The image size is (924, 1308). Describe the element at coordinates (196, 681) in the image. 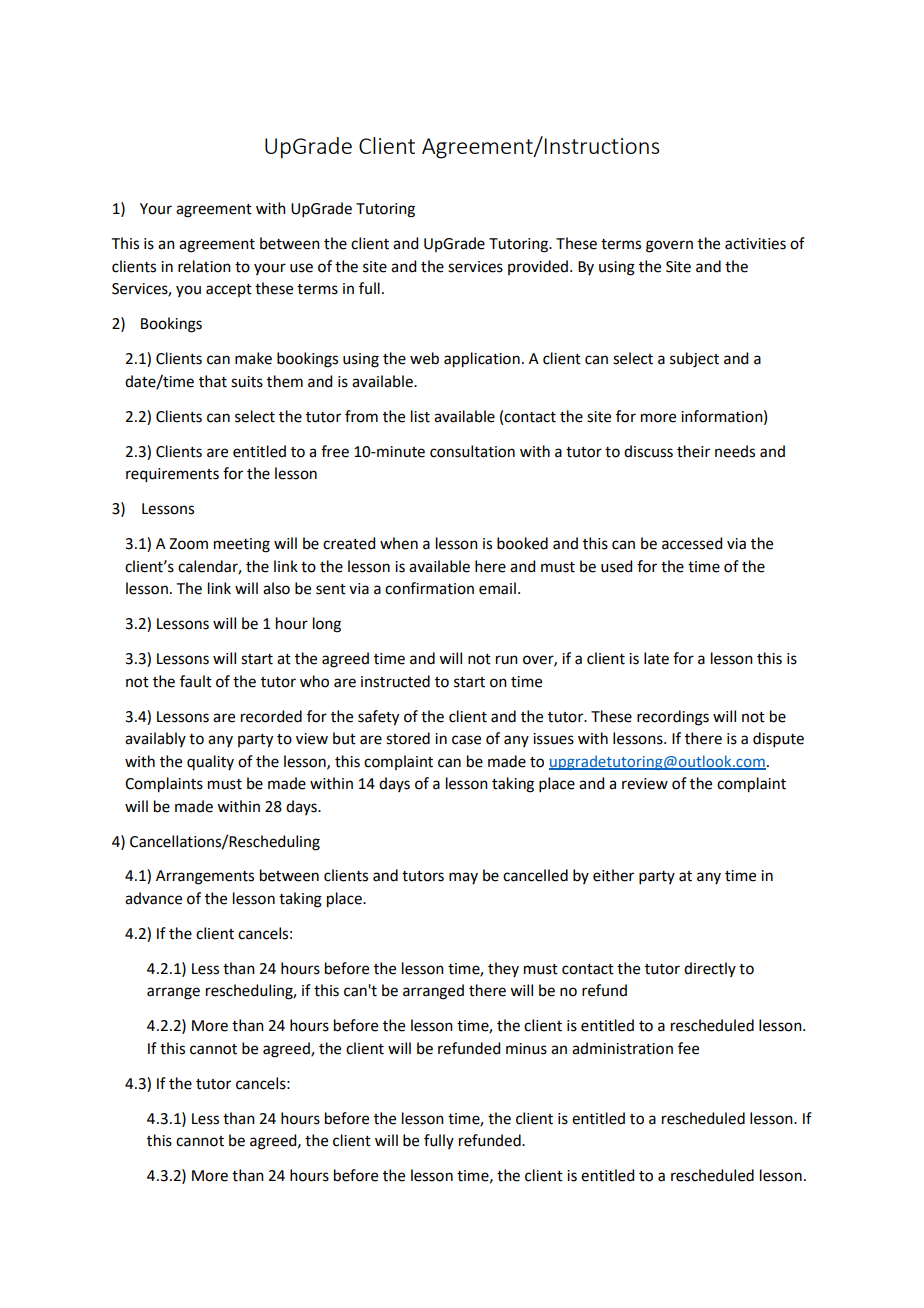

I see `fault` at that location.
